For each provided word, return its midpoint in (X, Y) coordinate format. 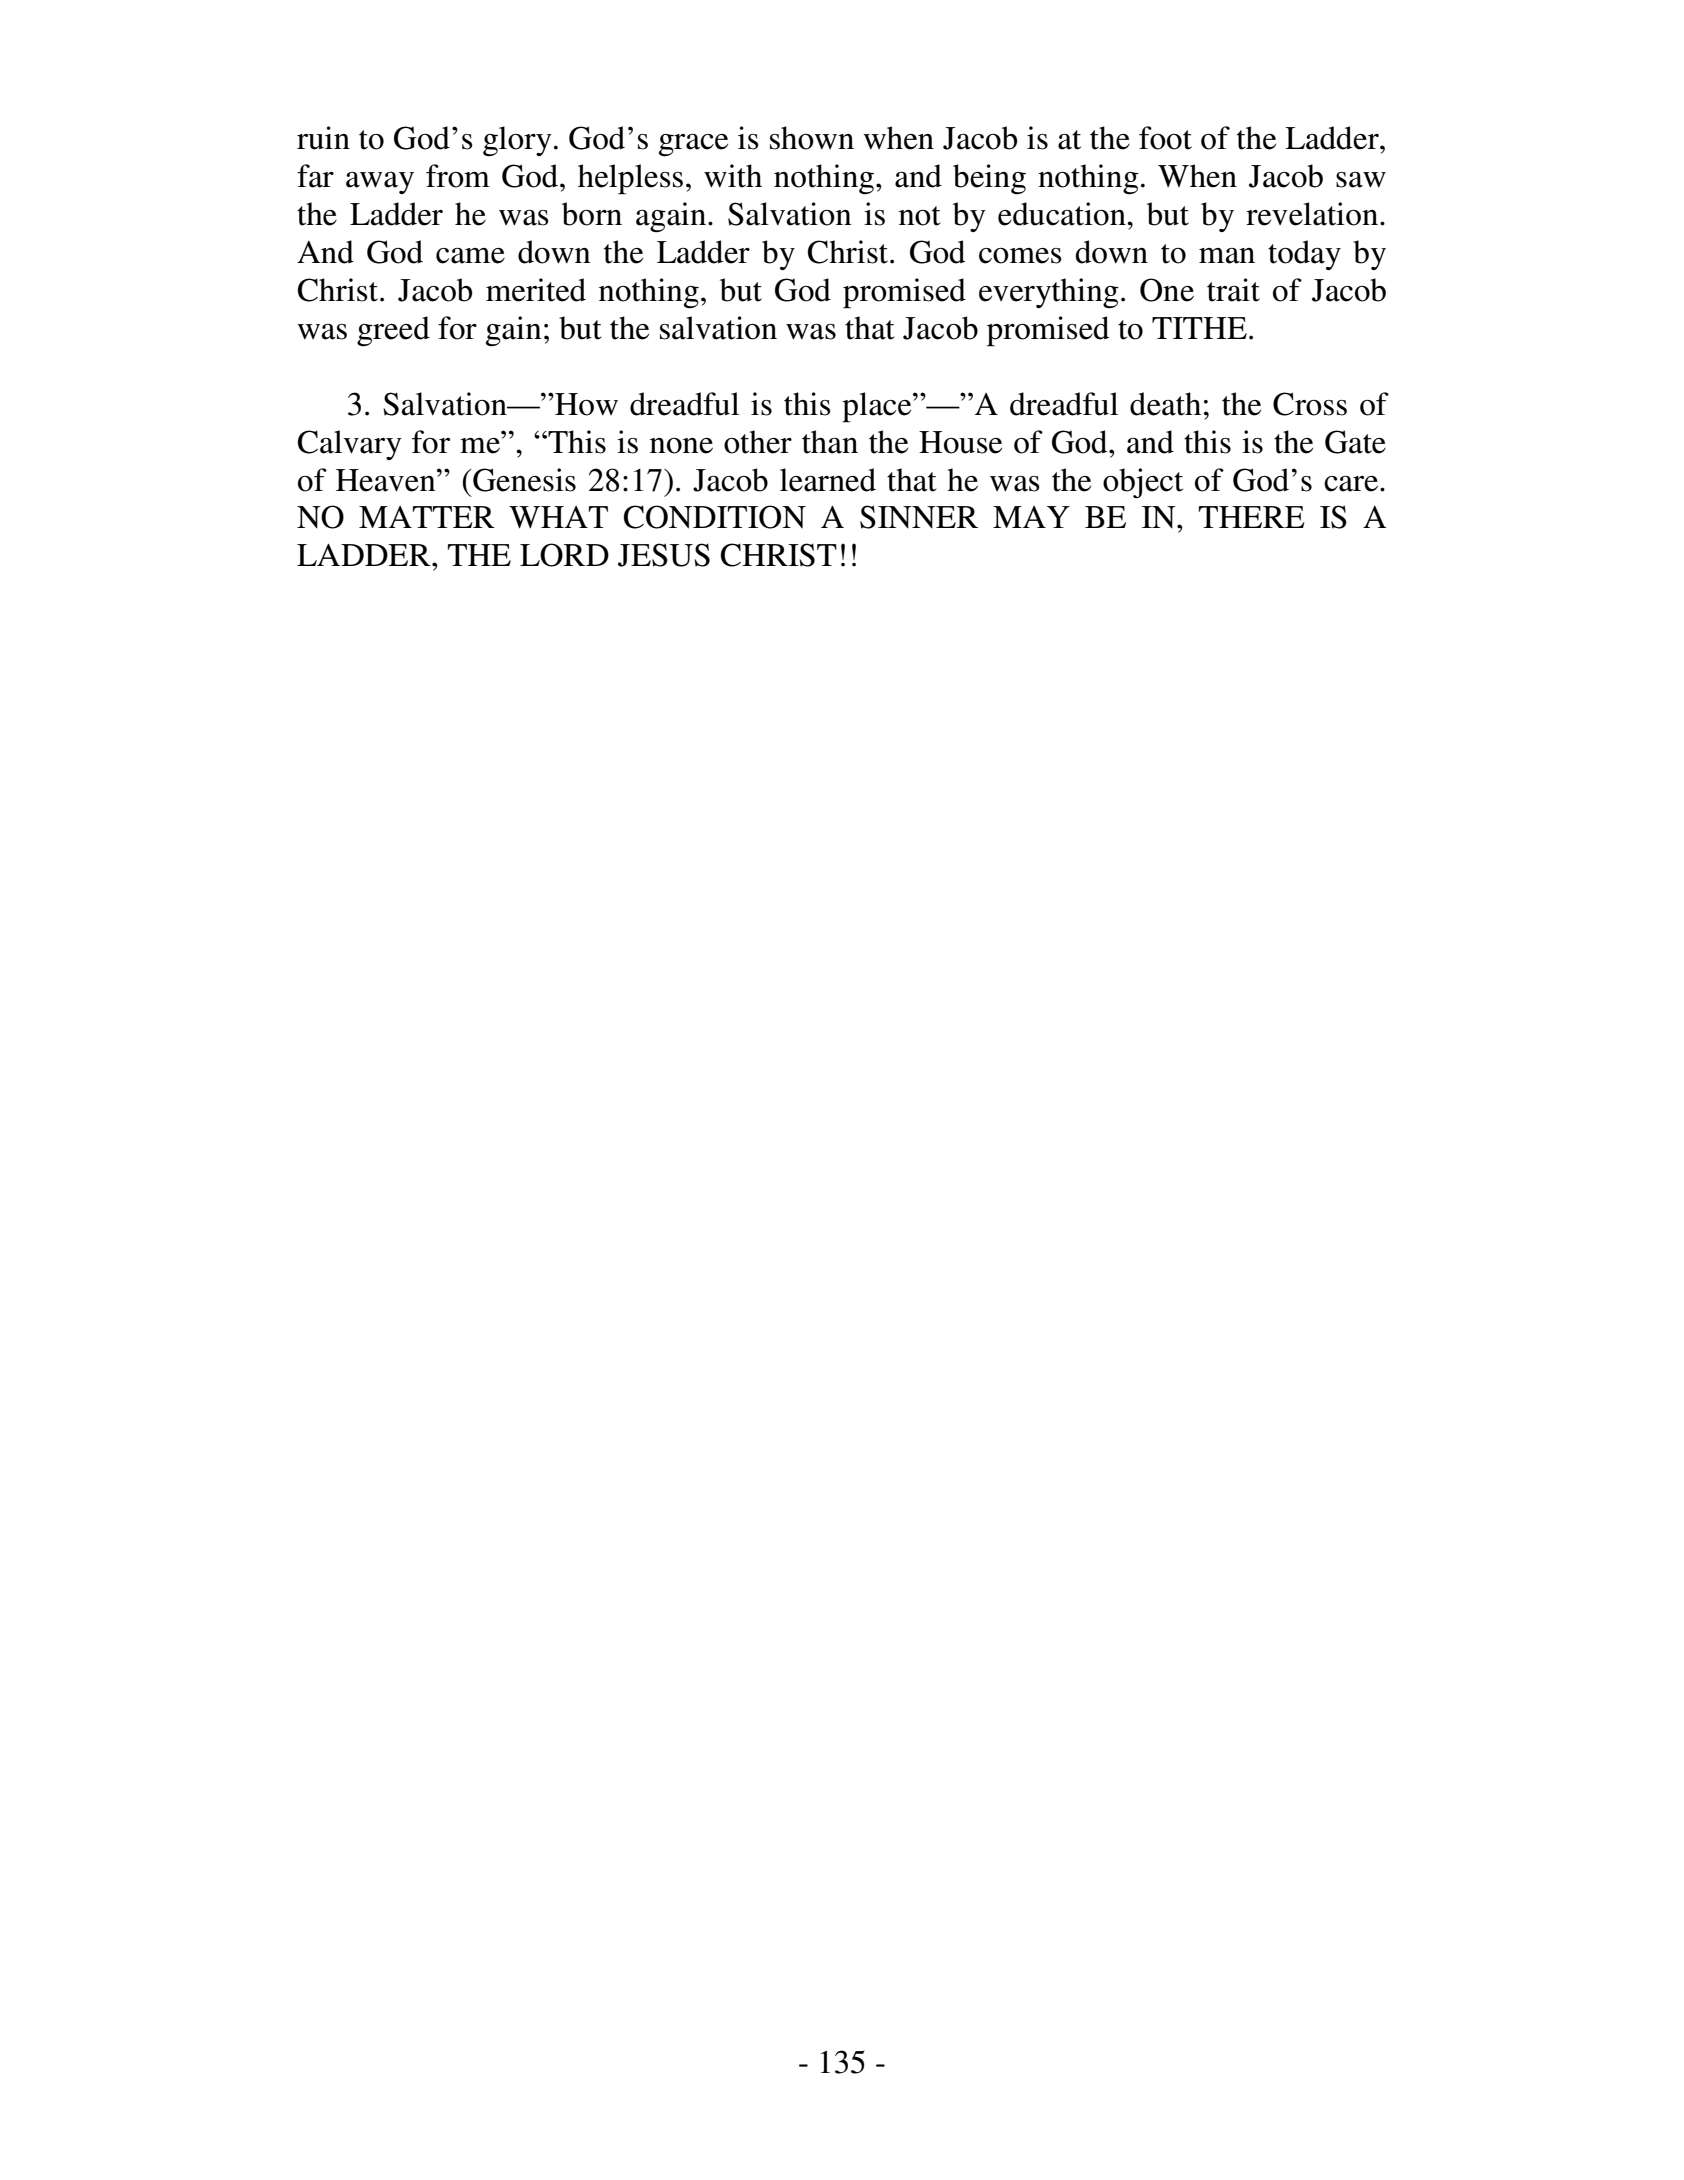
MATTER (427, 517)
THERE (1252, 517)
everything (1049, 293)
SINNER (919, 517)
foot (1165, 138)
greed (393, 331)
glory (517, 141)
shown (812, 138)
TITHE (1199, 328)
